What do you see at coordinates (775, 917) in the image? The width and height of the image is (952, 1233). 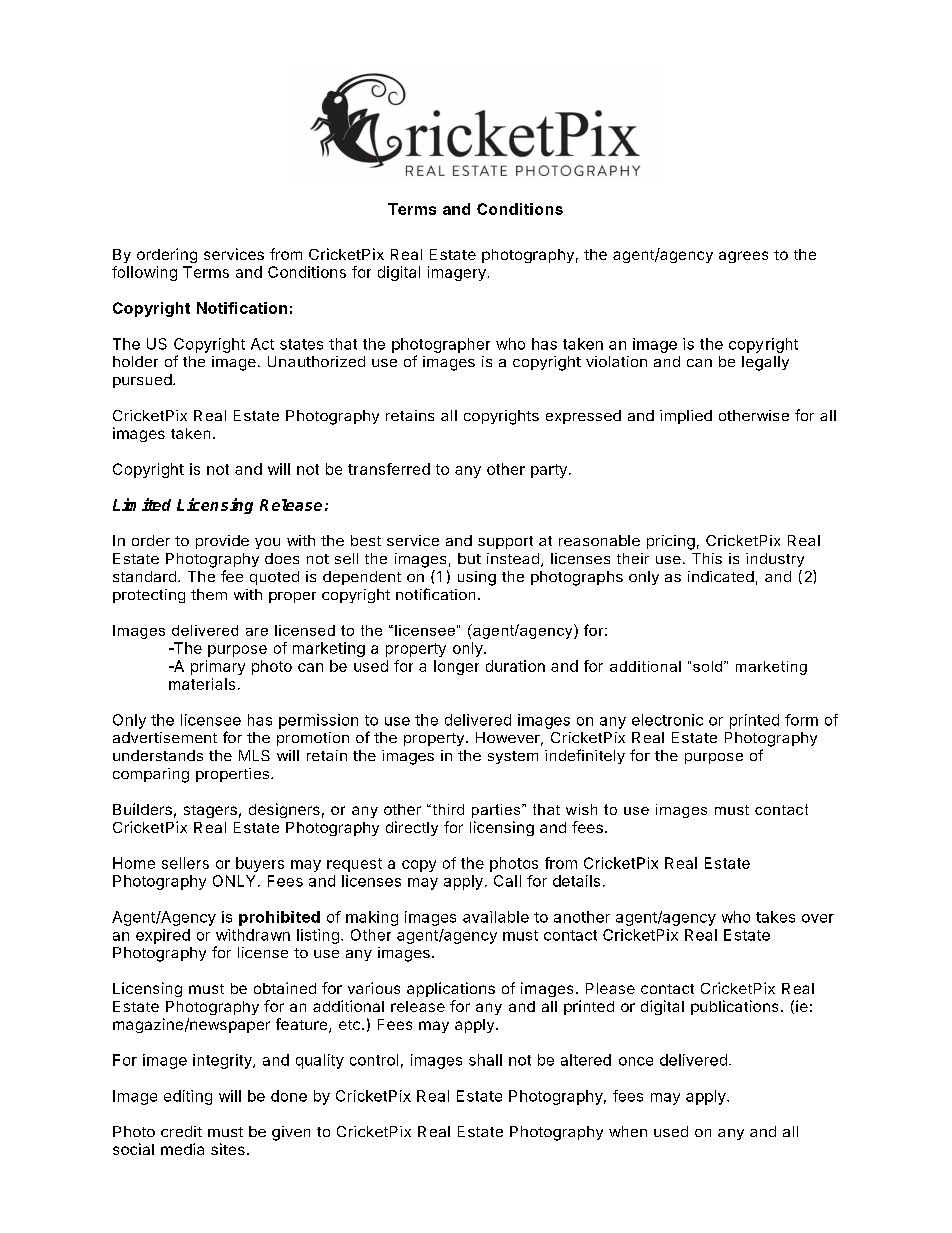 I see `takes` at bounding box center [775, 917].
